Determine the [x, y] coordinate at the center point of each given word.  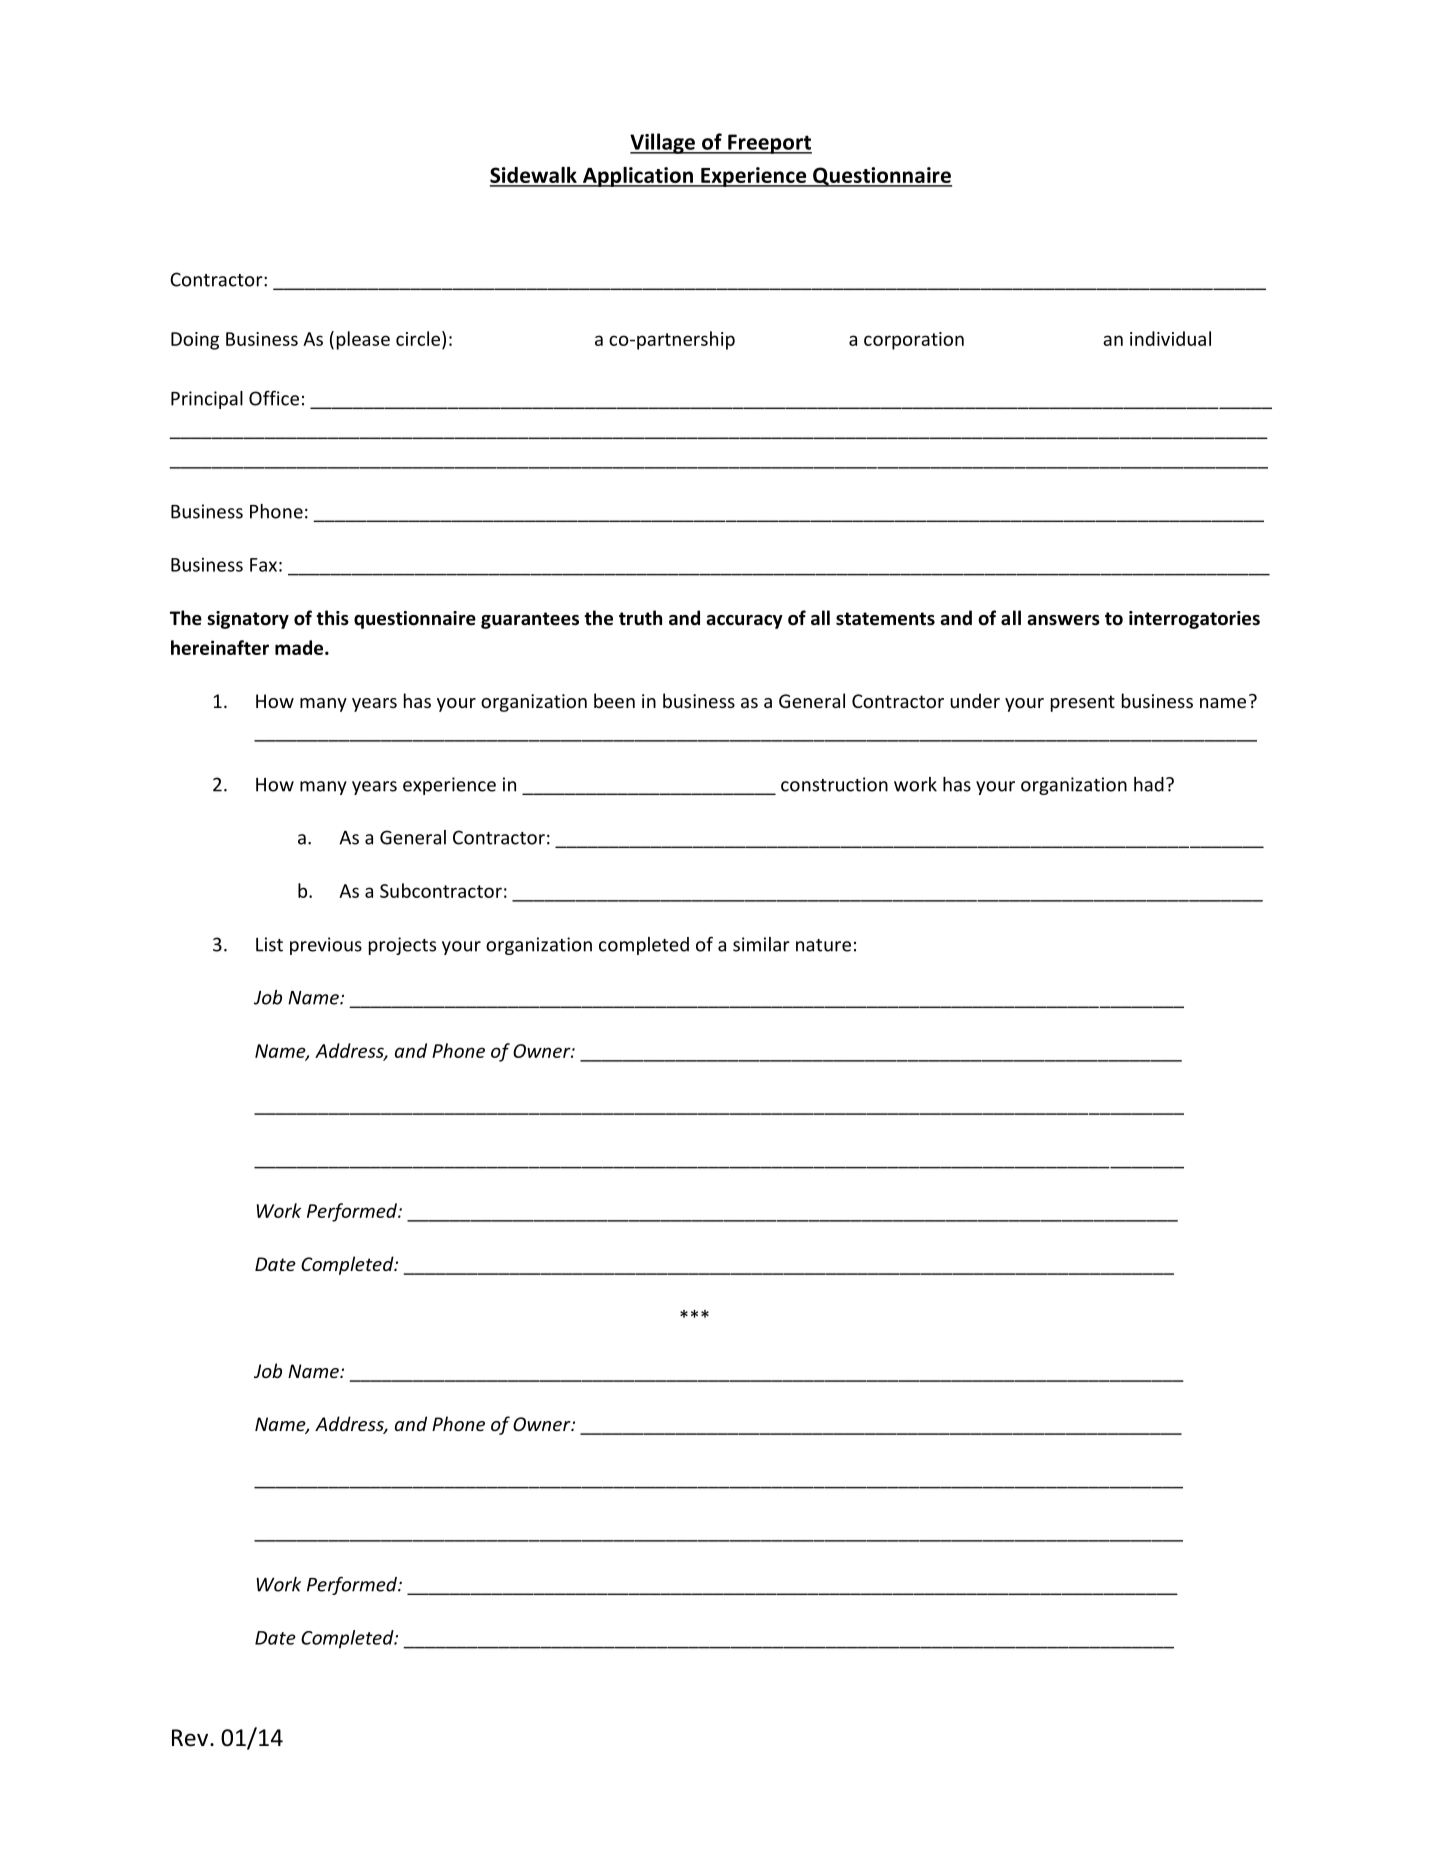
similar [761, 944]
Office [274, 398]
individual [1170, 338]
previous [326, 946]
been [614, 700]
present [1083, 703]
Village [663, 143]
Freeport [769, 144]
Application [638, 177]
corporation [914, 341]
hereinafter [220, 647]
